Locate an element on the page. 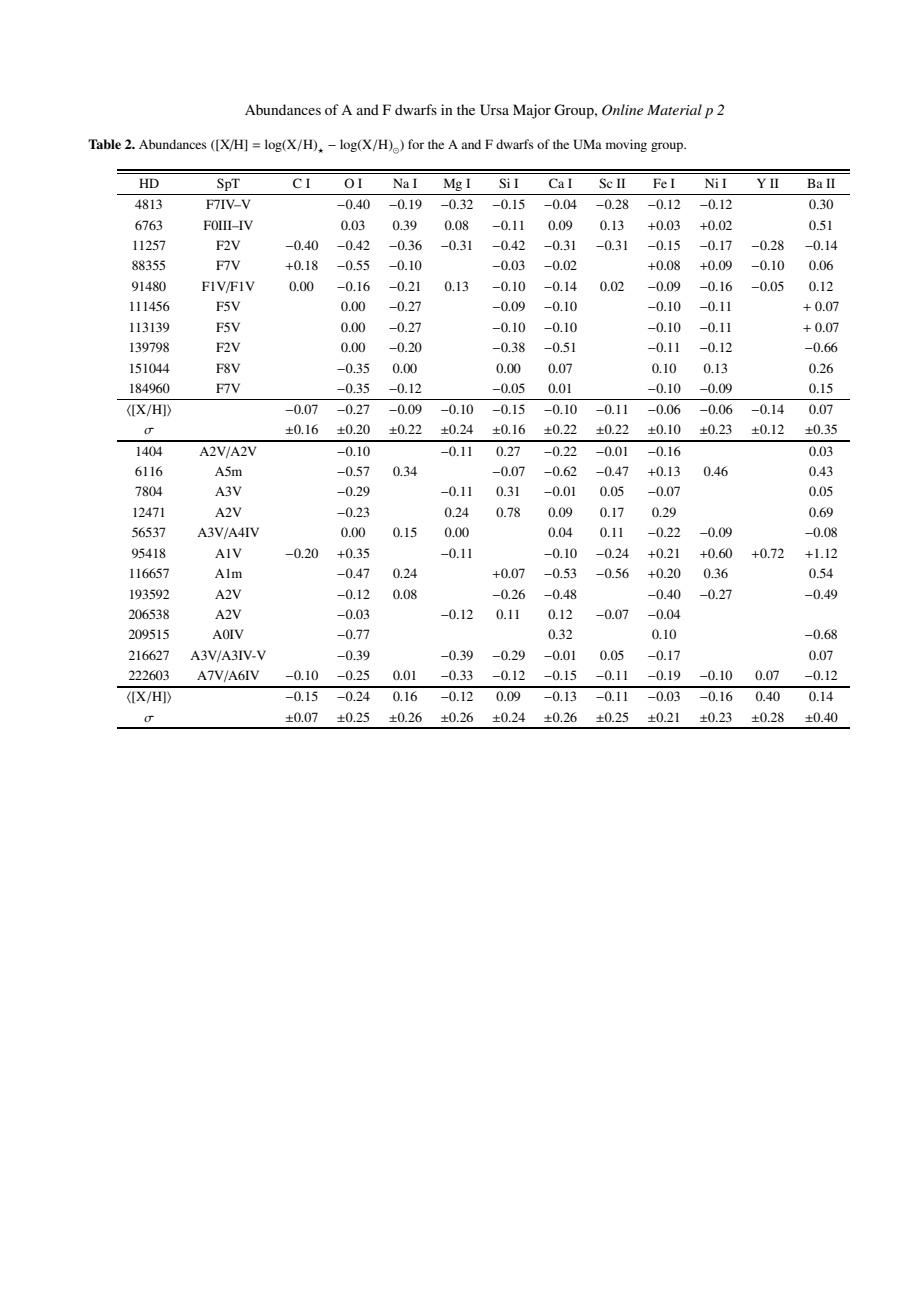 The height and width of the image is (1308, 924). moving is located at coordinates (626, 145).
